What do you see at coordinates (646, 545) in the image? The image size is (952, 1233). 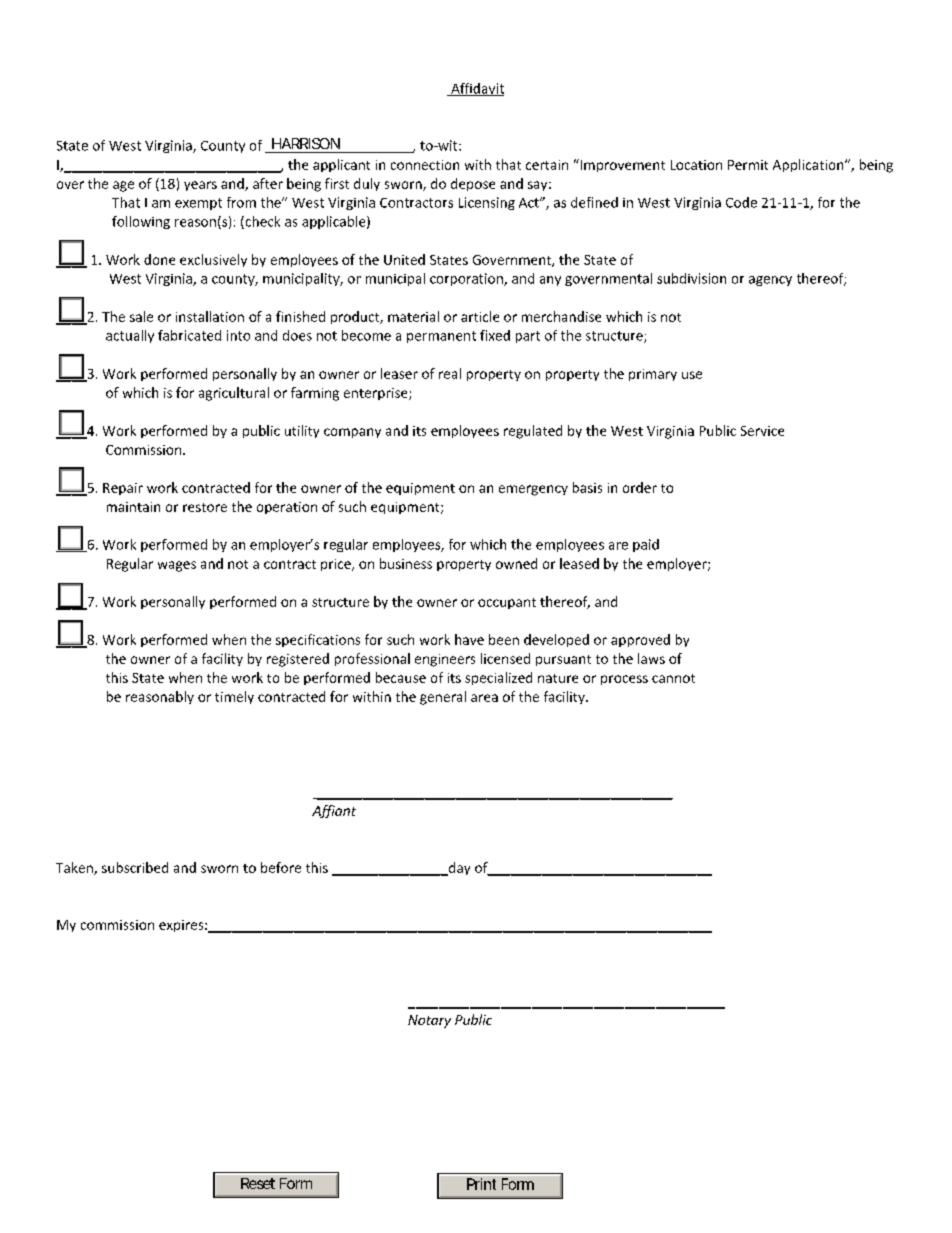 I see `paid` at bounding box center [646, 545].
